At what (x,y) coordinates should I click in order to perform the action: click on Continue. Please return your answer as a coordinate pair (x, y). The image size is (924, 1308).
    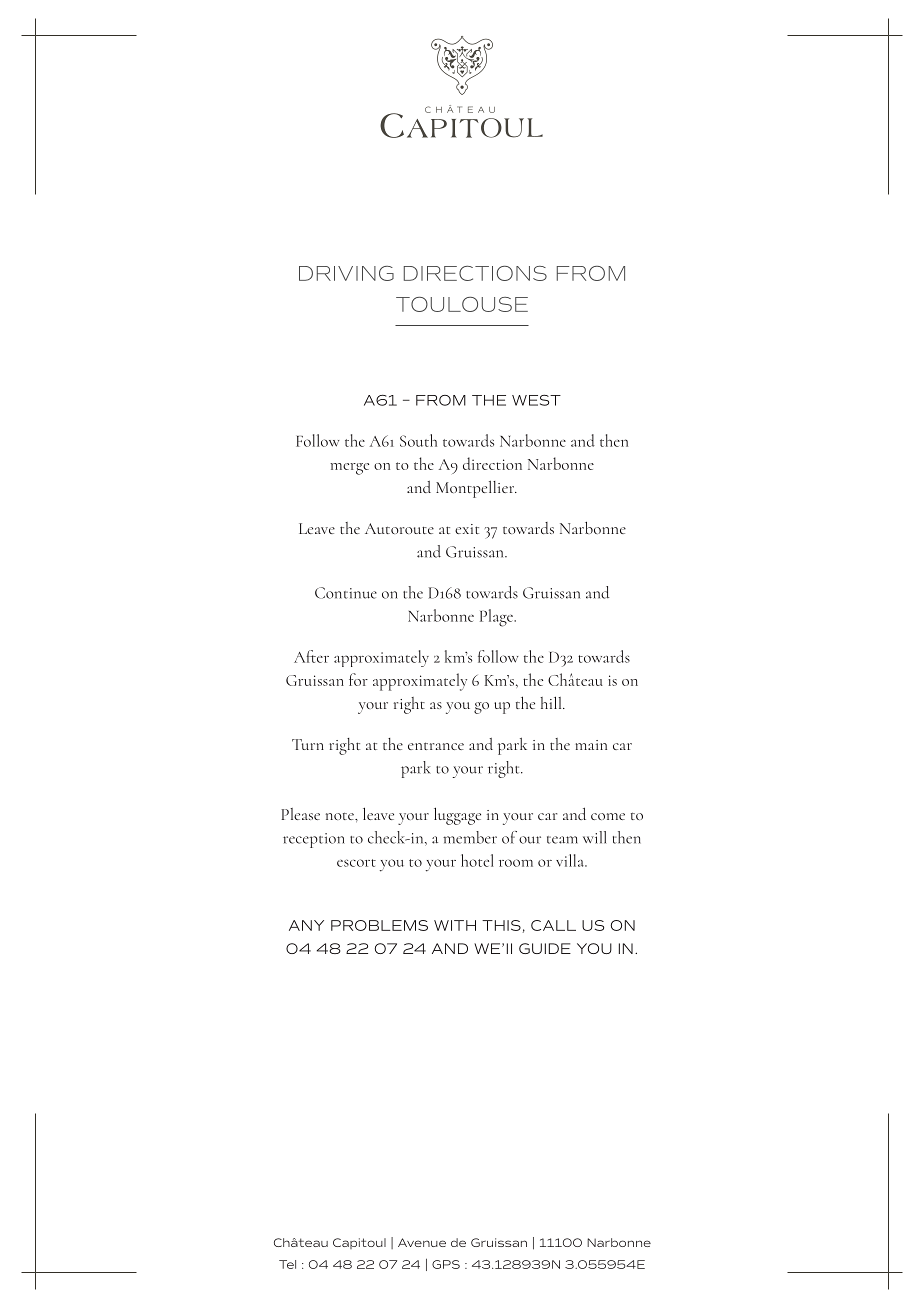
    Looking at the image, I should click on (346, 593).
